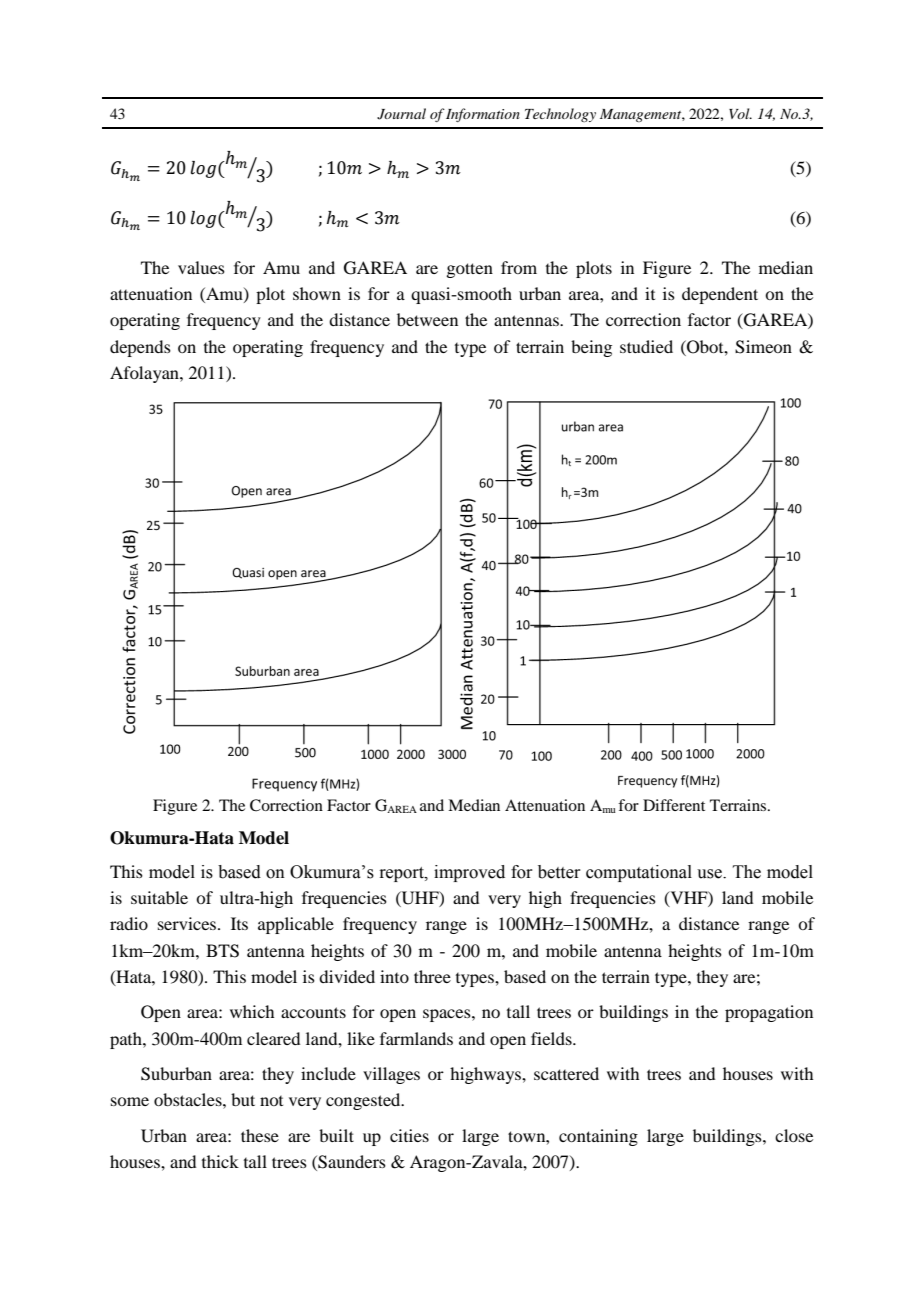 This screenshot has width=924, height=1308. Describe the element at coordinates (427, 319) in the screenshot. I see `between` at that location.
